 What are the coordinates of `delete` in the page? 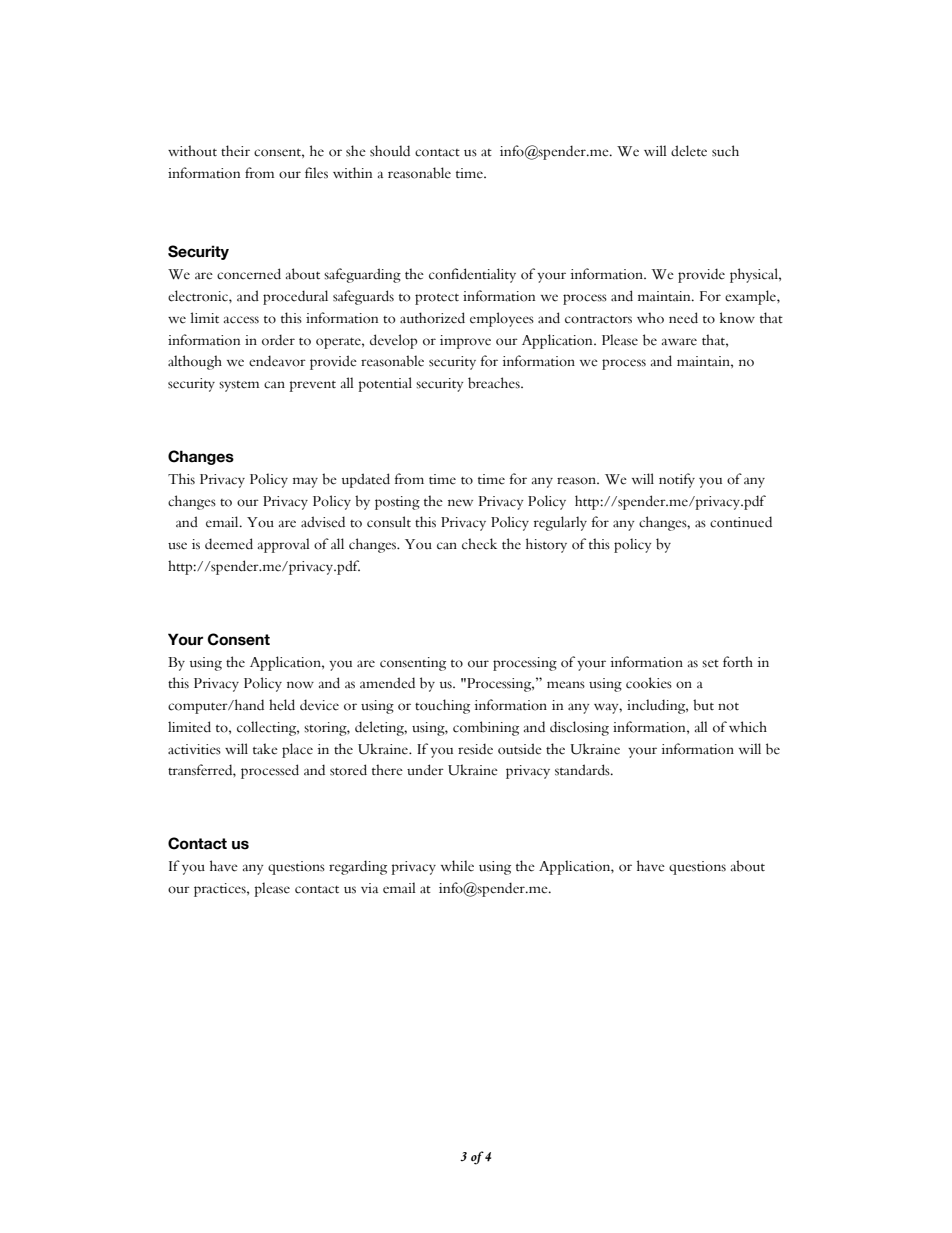 It's located at (689, 151).
